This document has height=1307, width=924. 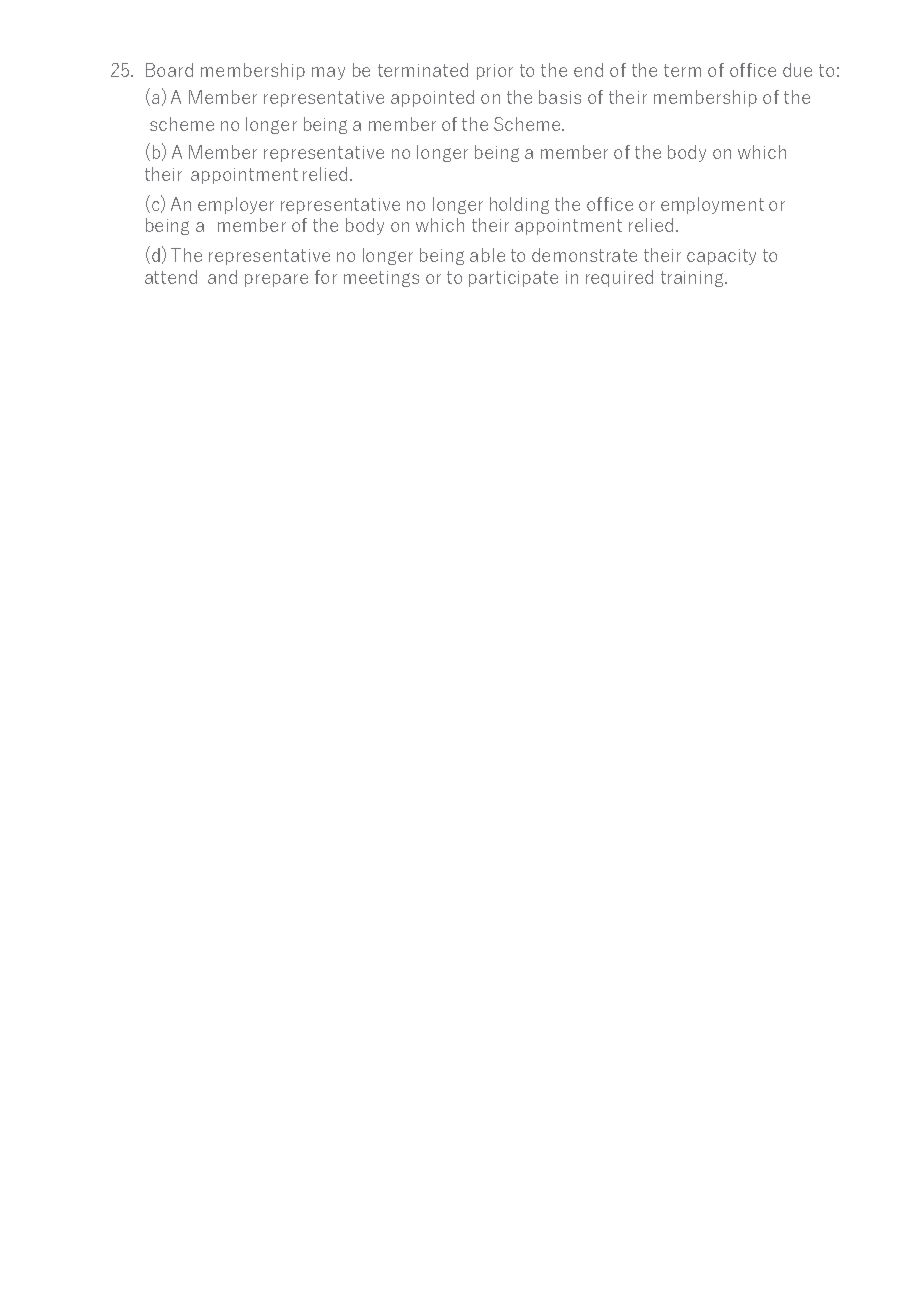 I want to click on holding, so click(x=519, y=205).
